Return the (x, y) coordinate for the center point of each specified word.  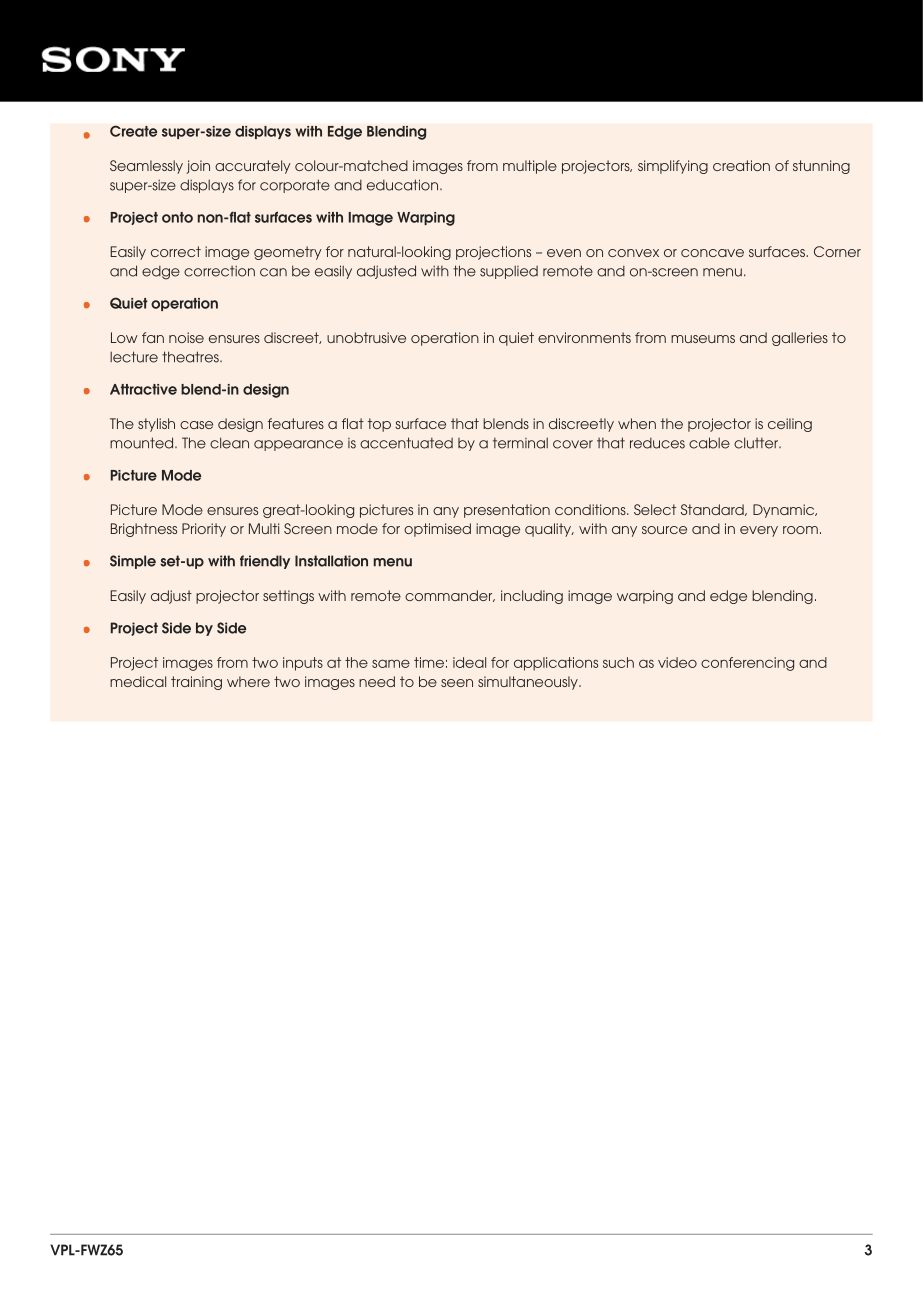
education (402, 185)
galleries (800, 339)
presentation (507, 511)
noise (186, 337)
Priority (204, 530)
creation (741, 165)
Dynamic (785, 511)
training (196, 683)
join (198, 167)
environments (584, 337)
